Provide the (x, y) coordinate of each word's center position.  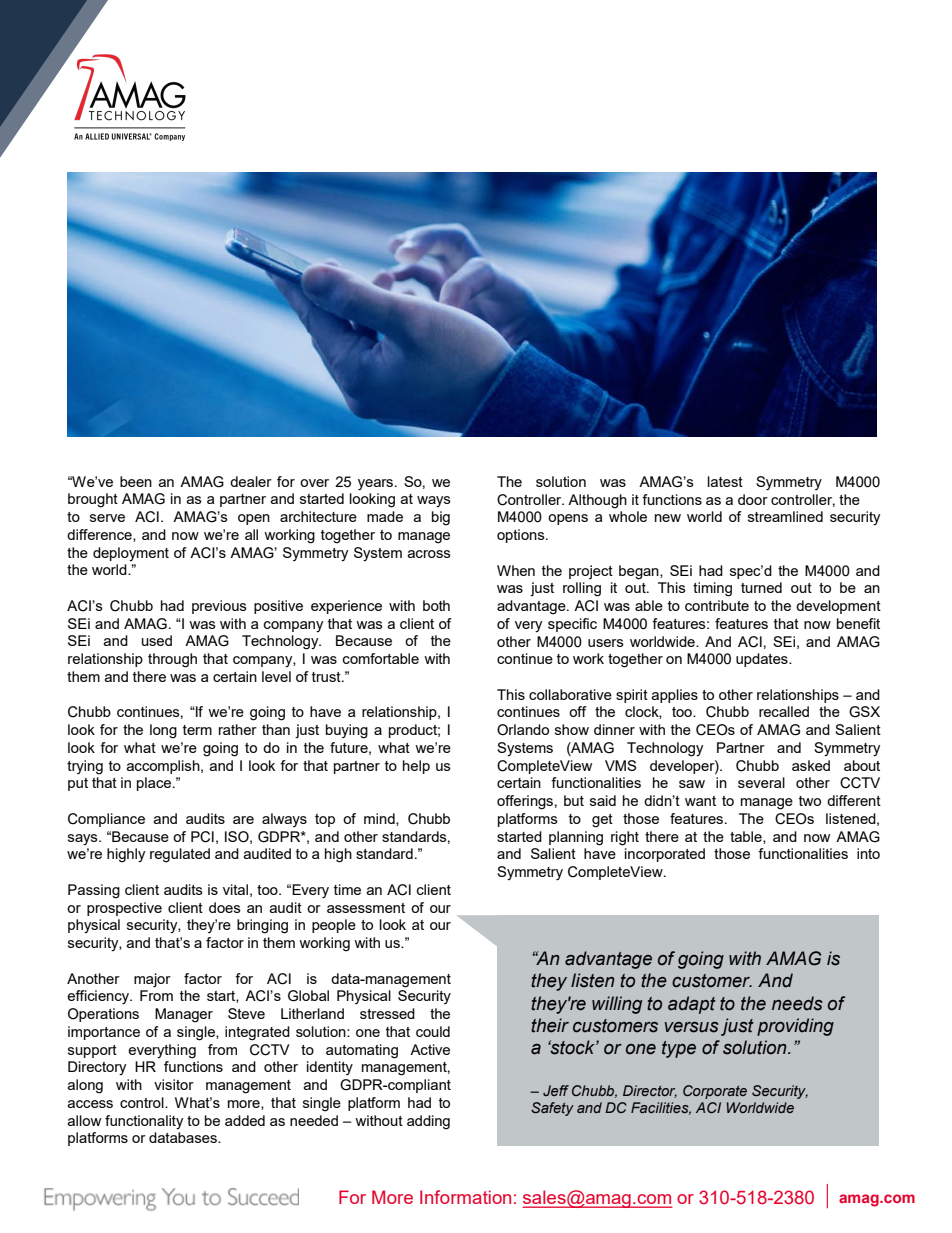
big (441, 518)
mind (380, 819)
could (433, 1031)
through (172, 660)
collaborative (570, 694)
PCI (202, 837)
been (136, 481)
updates (763, 660)
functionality (144, 1122)
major (152, 980)
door (753, 499)
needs (797, 1003)
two (810, 801)
